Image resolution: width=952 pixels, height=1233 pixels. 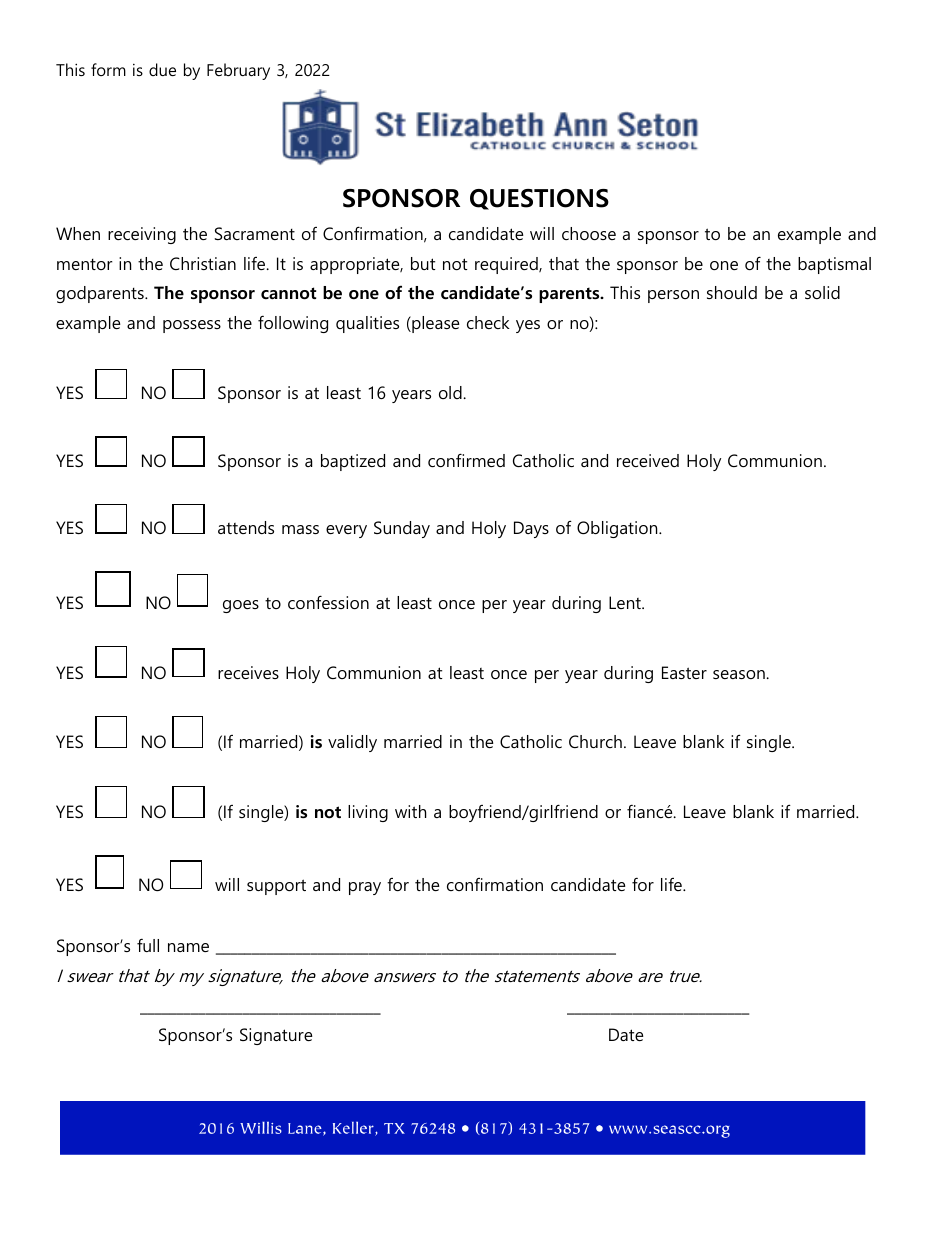 What do you see at coordinates (162, 69) in the document?
I see `due` at bounding box center [162, 69].
